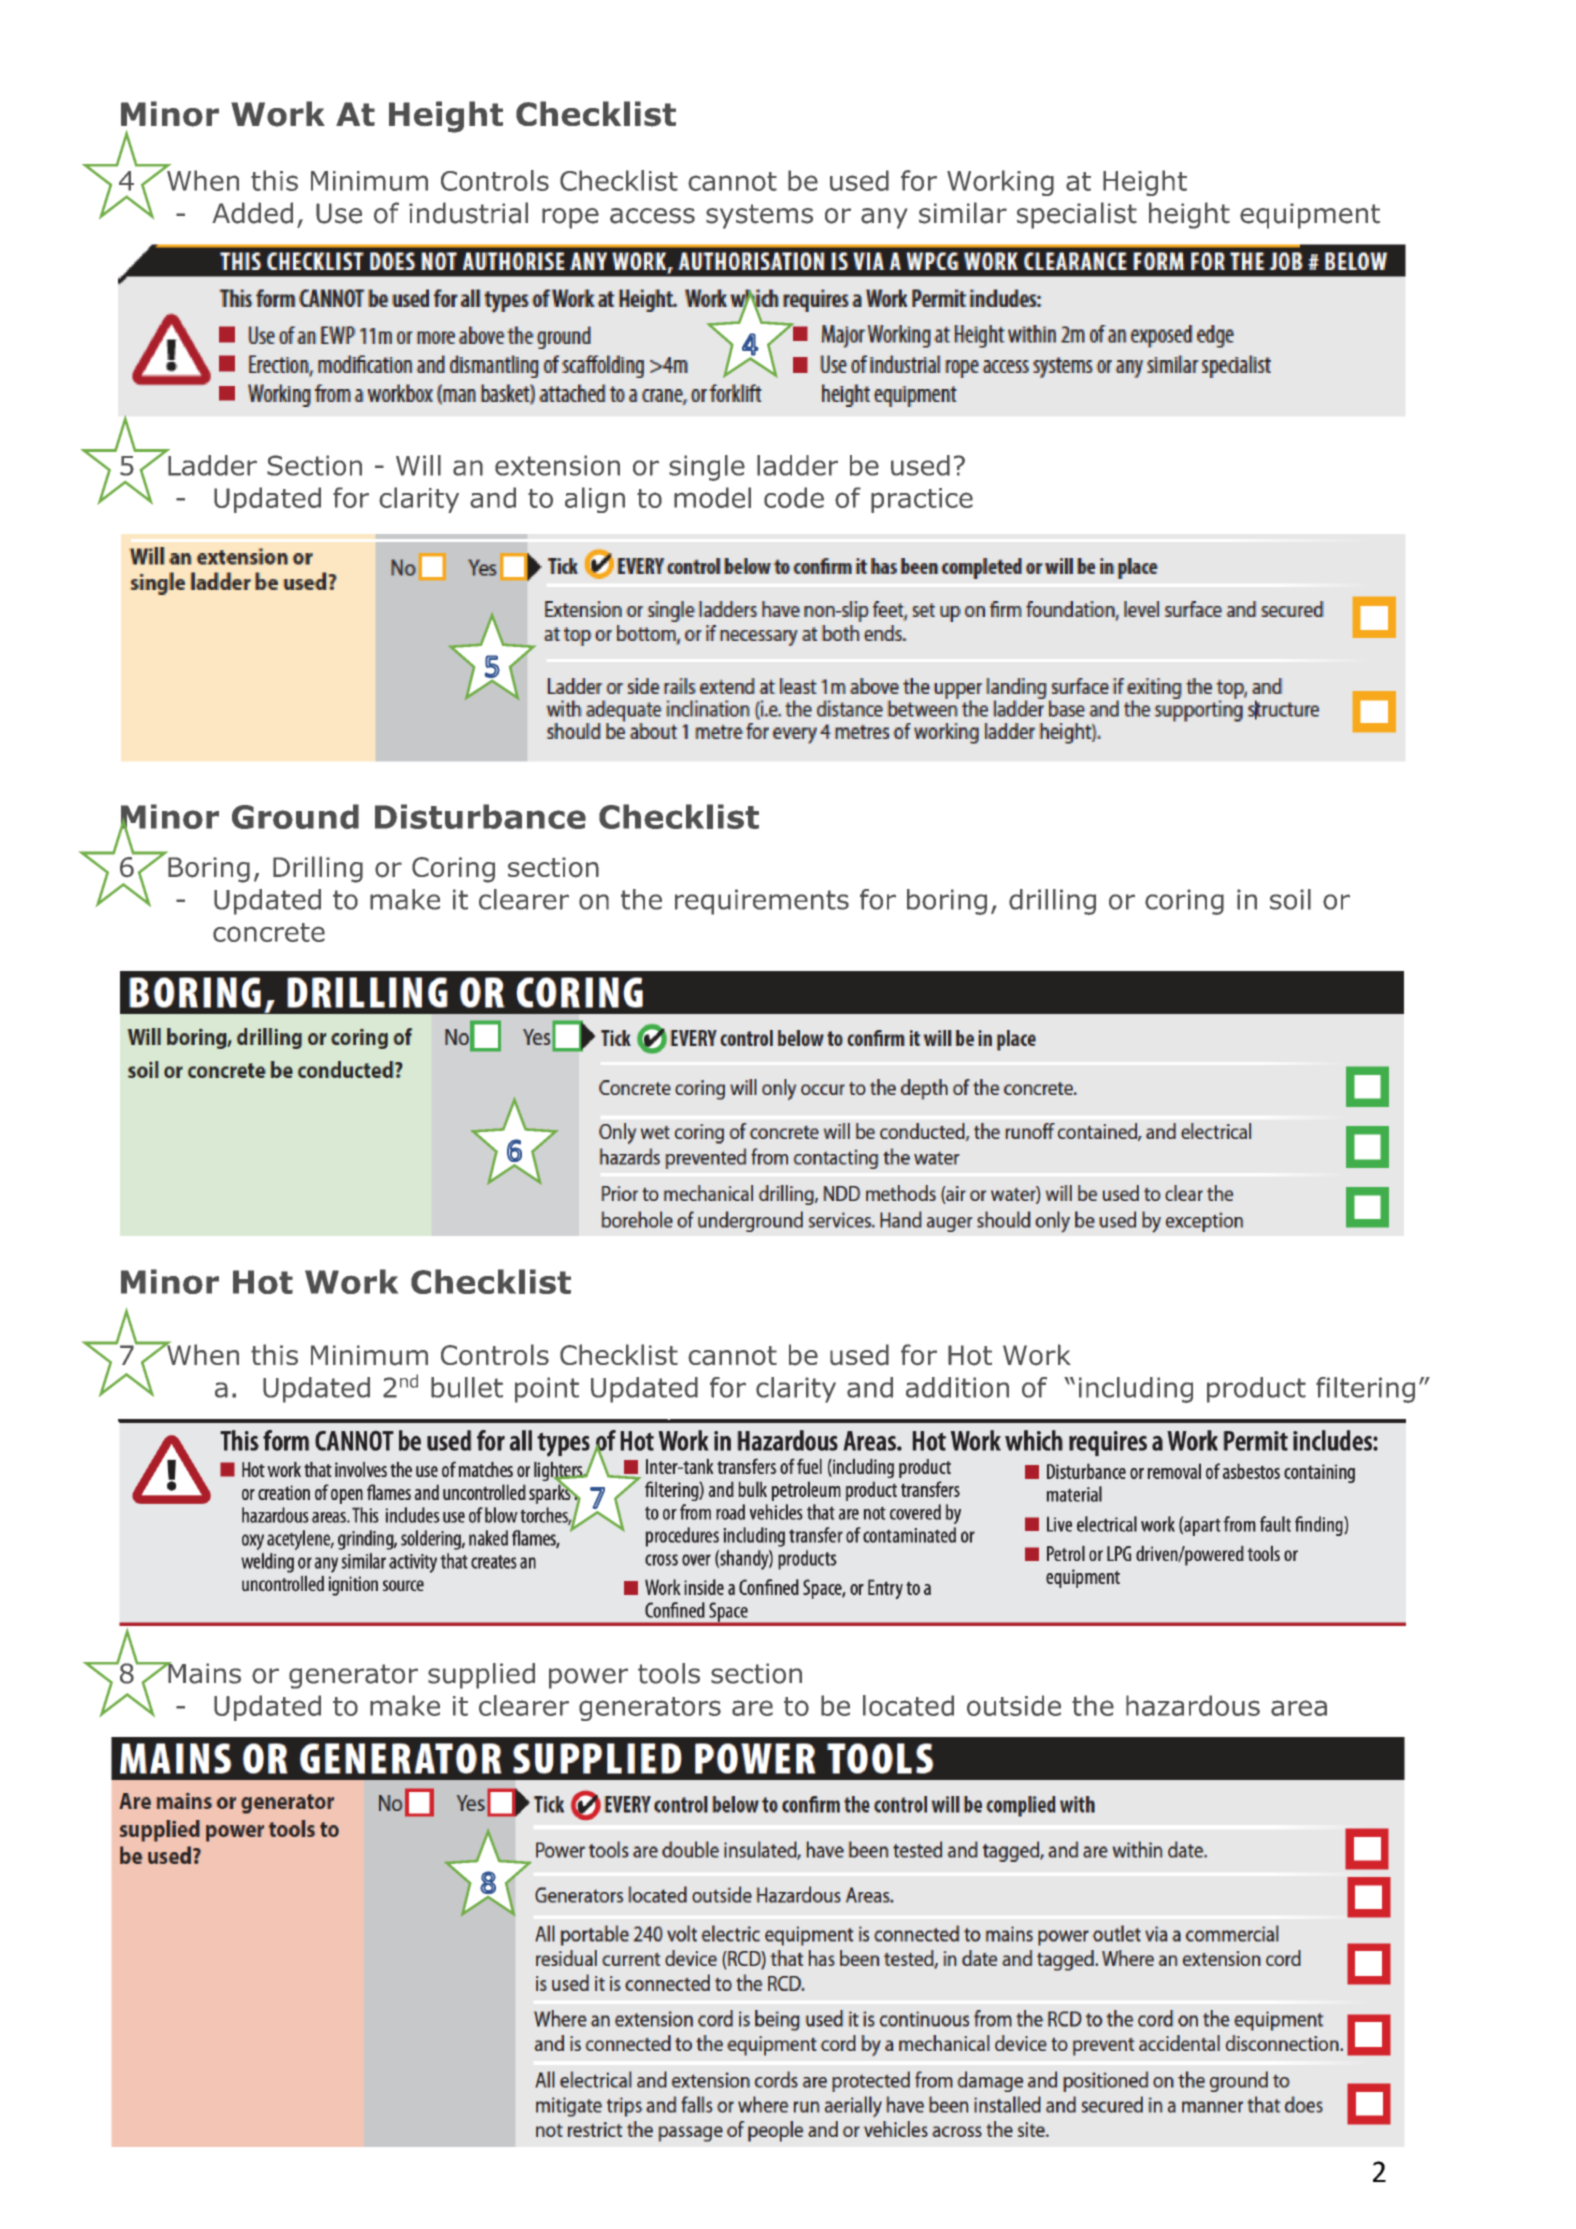 The image size is (1576, 2229). Describe the element at coordinates (759, 216) in the screenshot. I see `systems` at that location.
